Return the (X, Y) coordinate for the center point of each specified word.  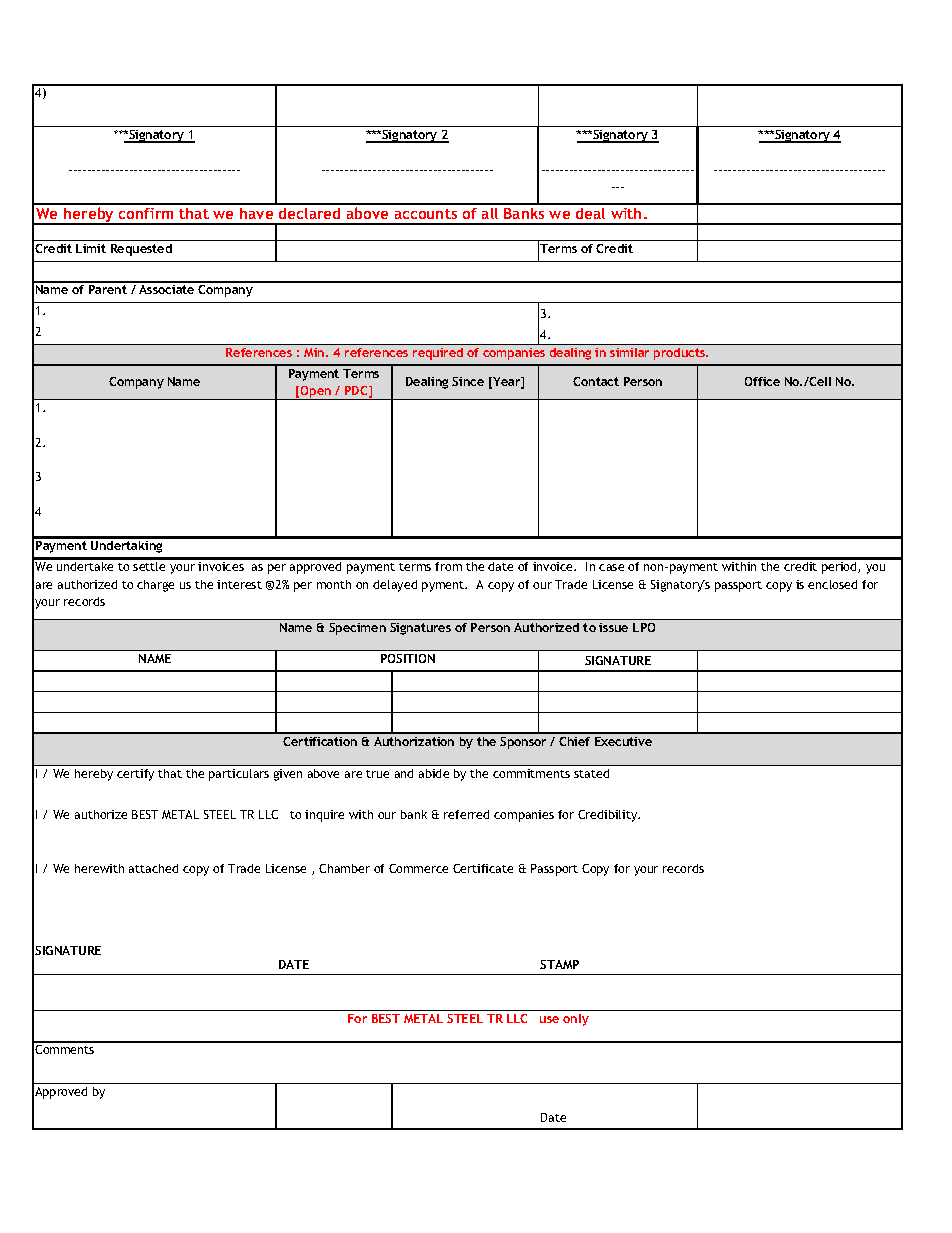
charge (155, 586)
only (576, 1020)
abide (434, 773)
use (549, 1019)
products (681, 354)
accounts (426, 214)
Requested (141, 250)
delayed (395, 586)
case (611, 567)
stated (591, 773)
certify (135, 775)
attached (153, 868)
